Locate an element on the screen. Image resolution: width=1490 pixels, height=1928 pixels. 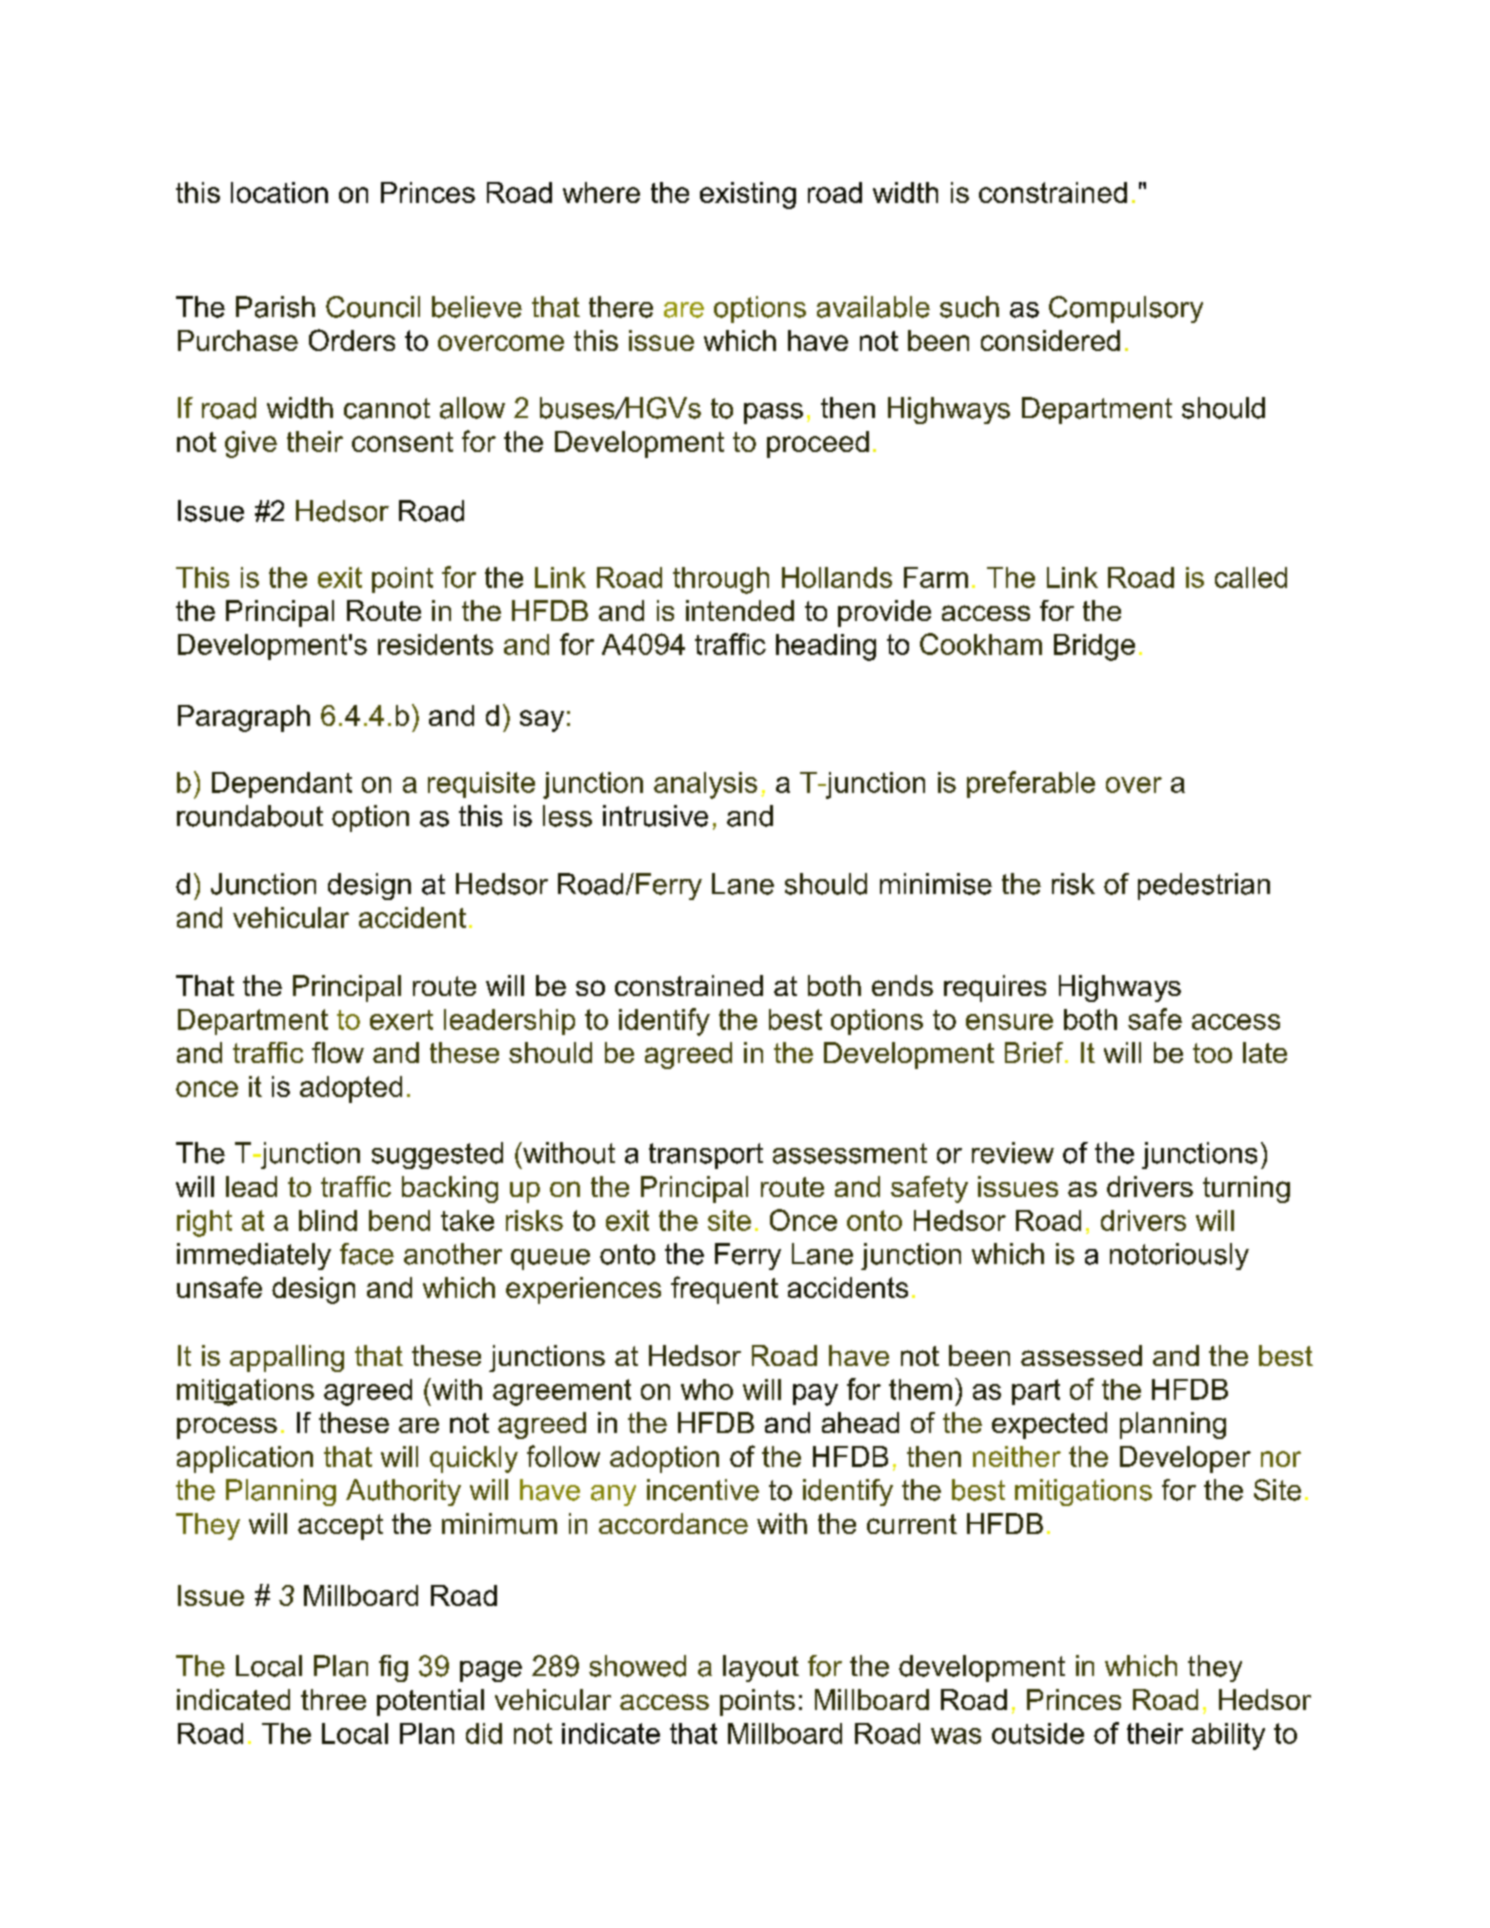
analysis is located at coordinates (705, 785).
